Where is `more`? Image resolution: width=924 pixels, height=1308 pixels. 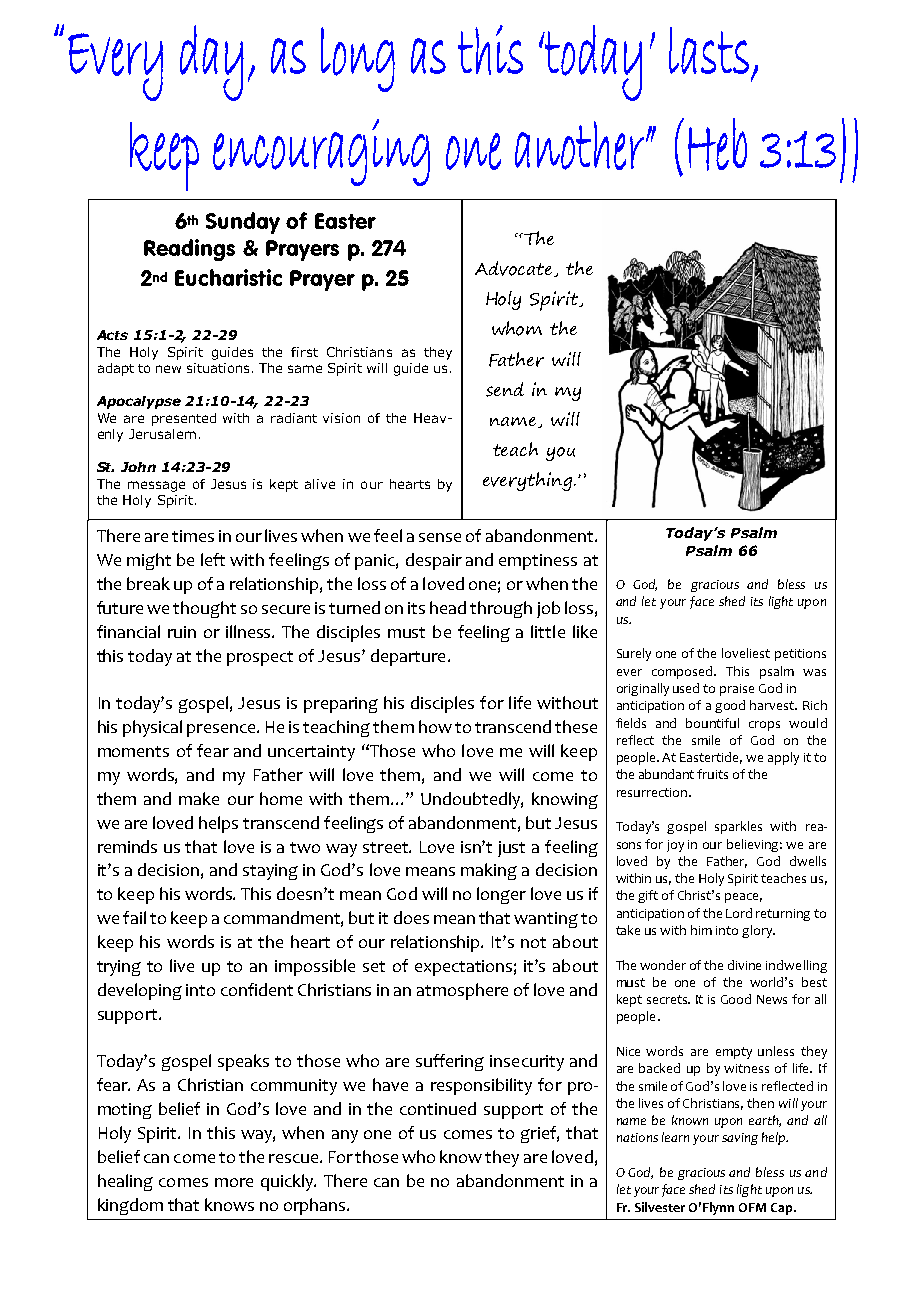
more is located at coordinates (234, 1182).
